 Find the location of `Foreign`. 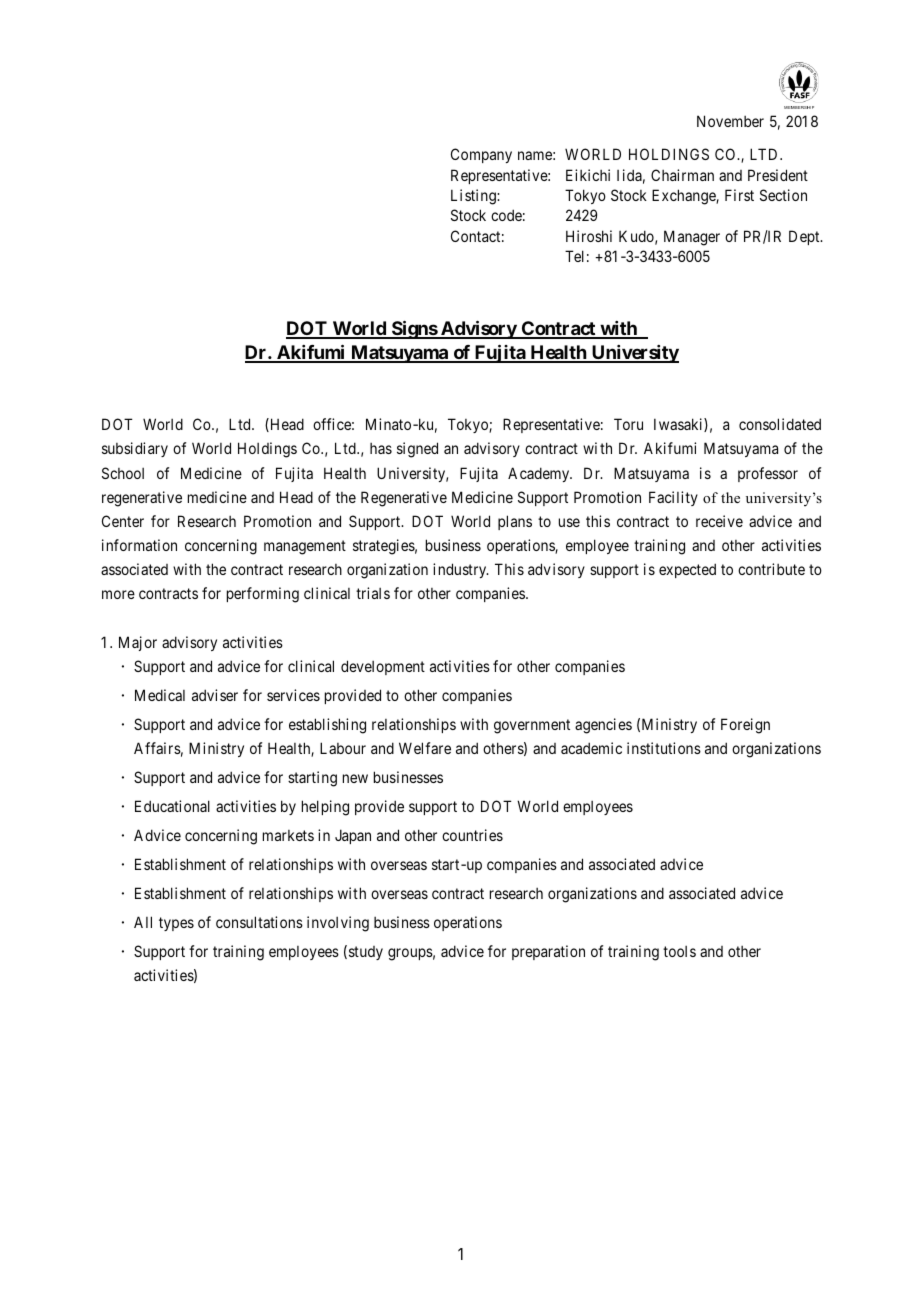

Foreign is located at coordinates (745, 726).
